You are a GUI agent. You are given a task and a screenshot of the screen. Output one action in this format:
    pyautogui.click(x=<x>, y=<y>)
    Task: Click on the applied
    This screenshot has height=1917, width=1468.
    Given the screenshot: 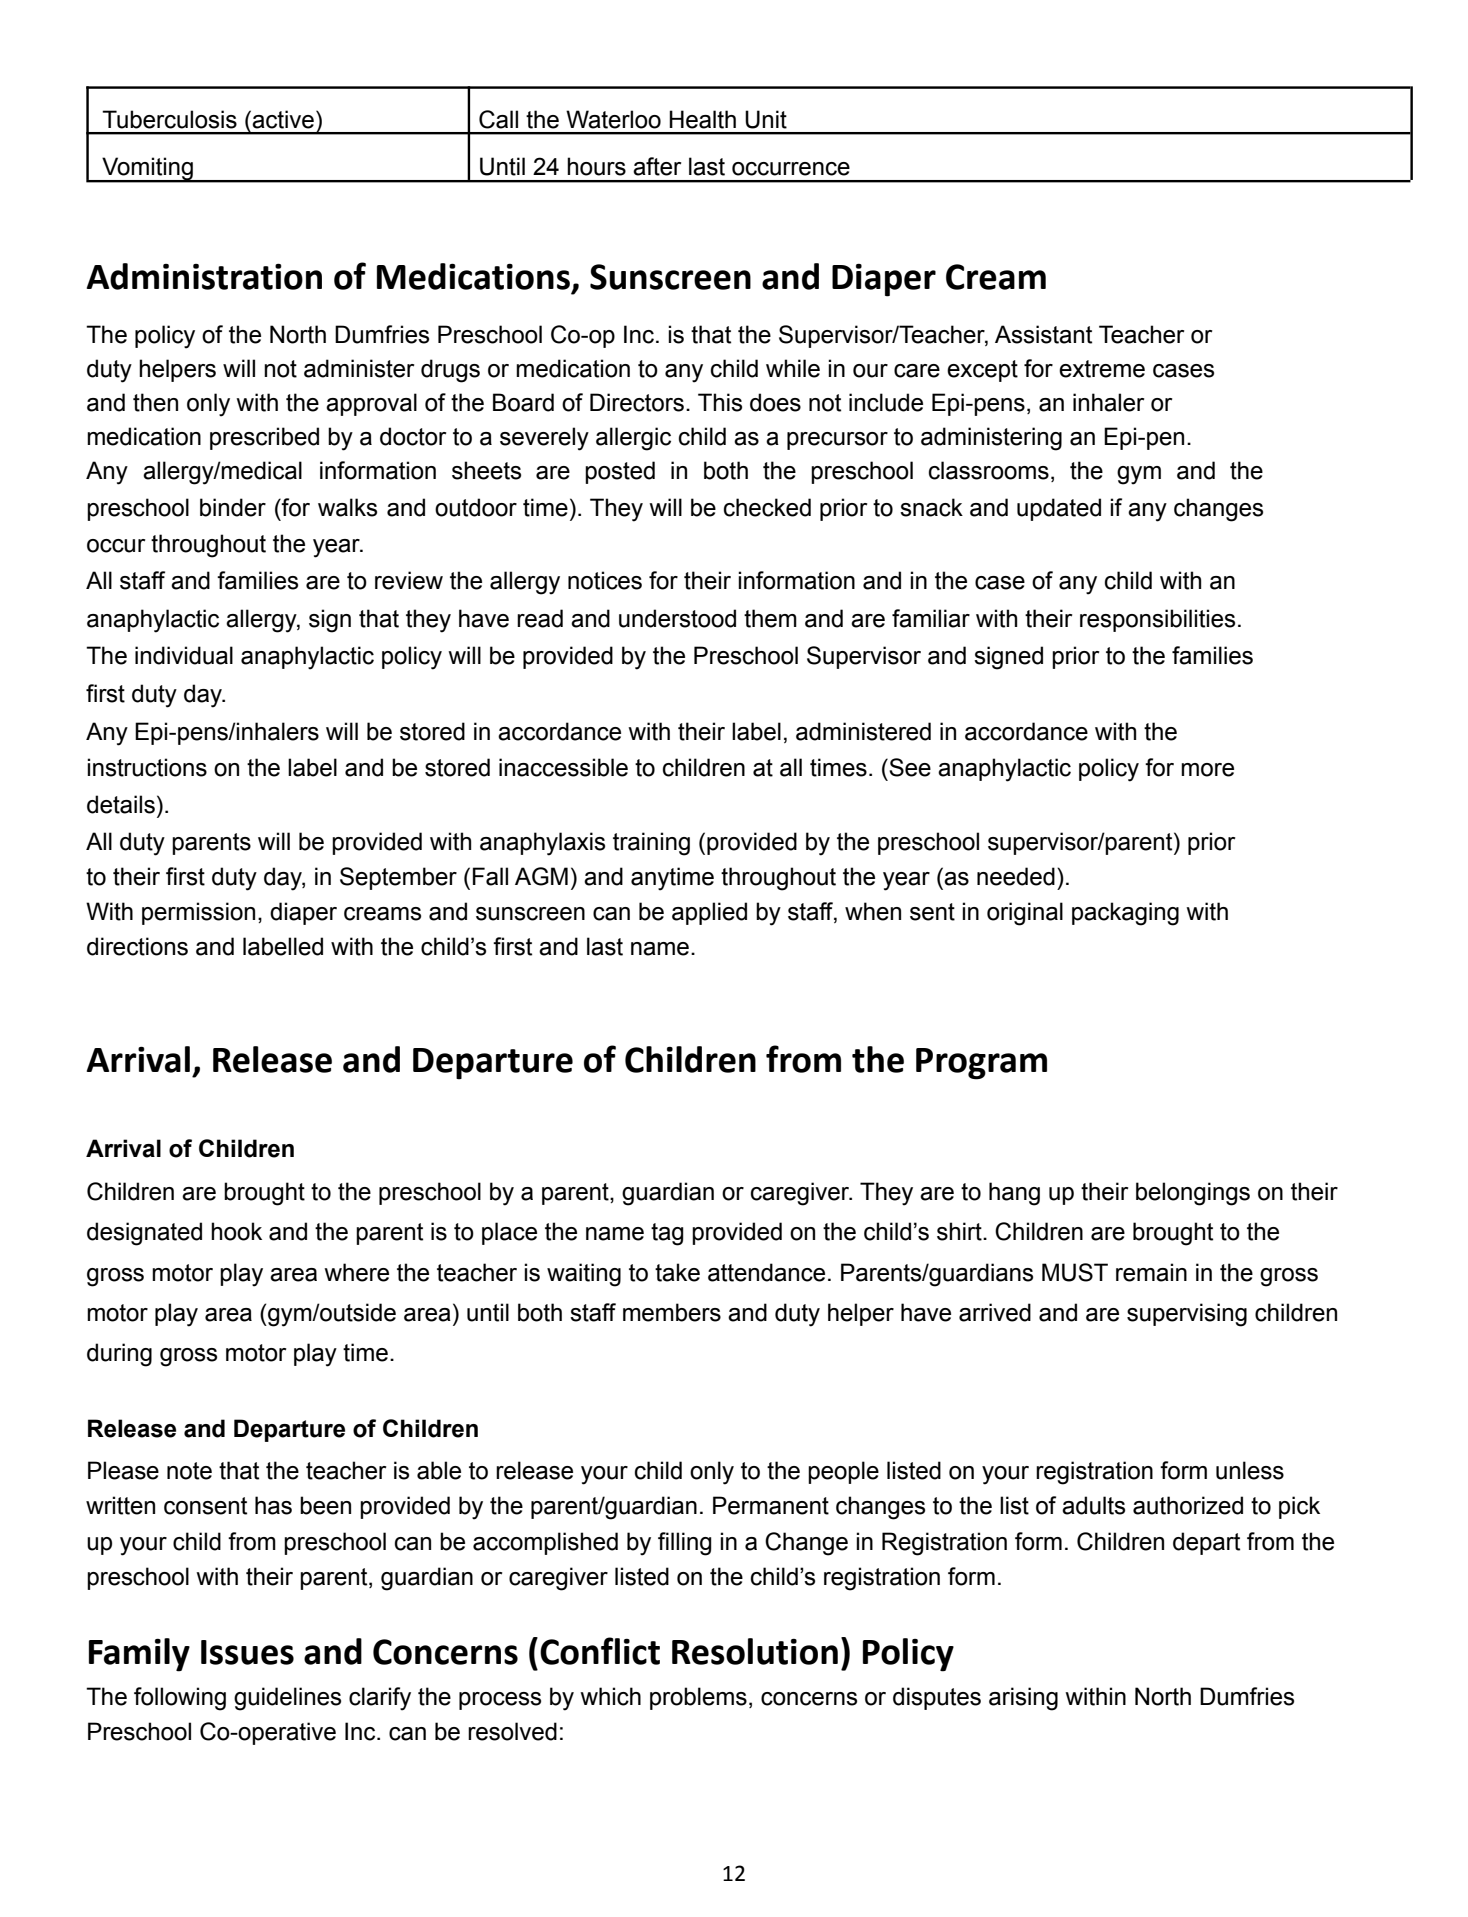 What is the action you would take?
    pyautogui.click(x=709, y=913)
